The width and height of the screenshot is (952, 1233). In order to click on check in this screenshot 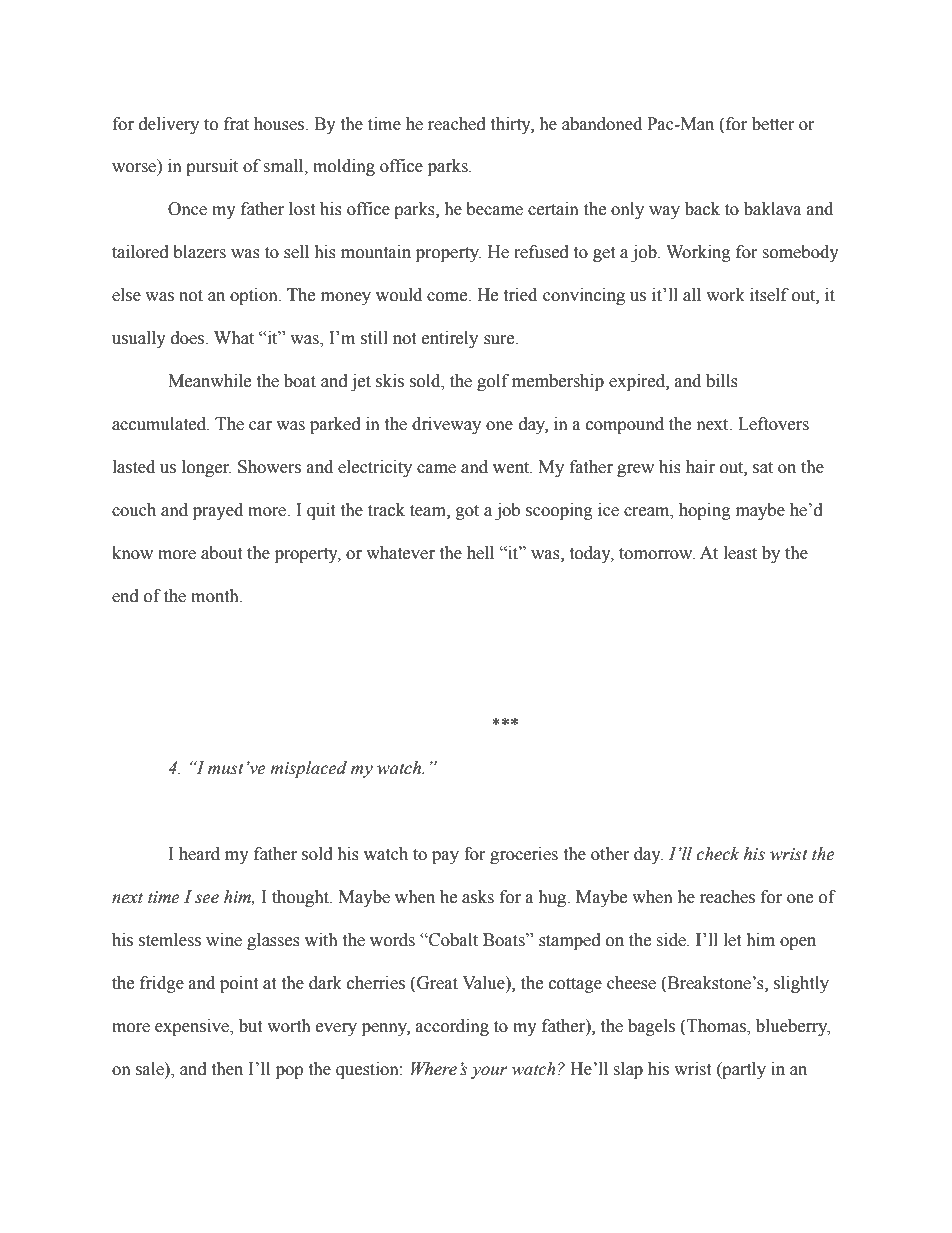, I will do `click(717, 854)`.
